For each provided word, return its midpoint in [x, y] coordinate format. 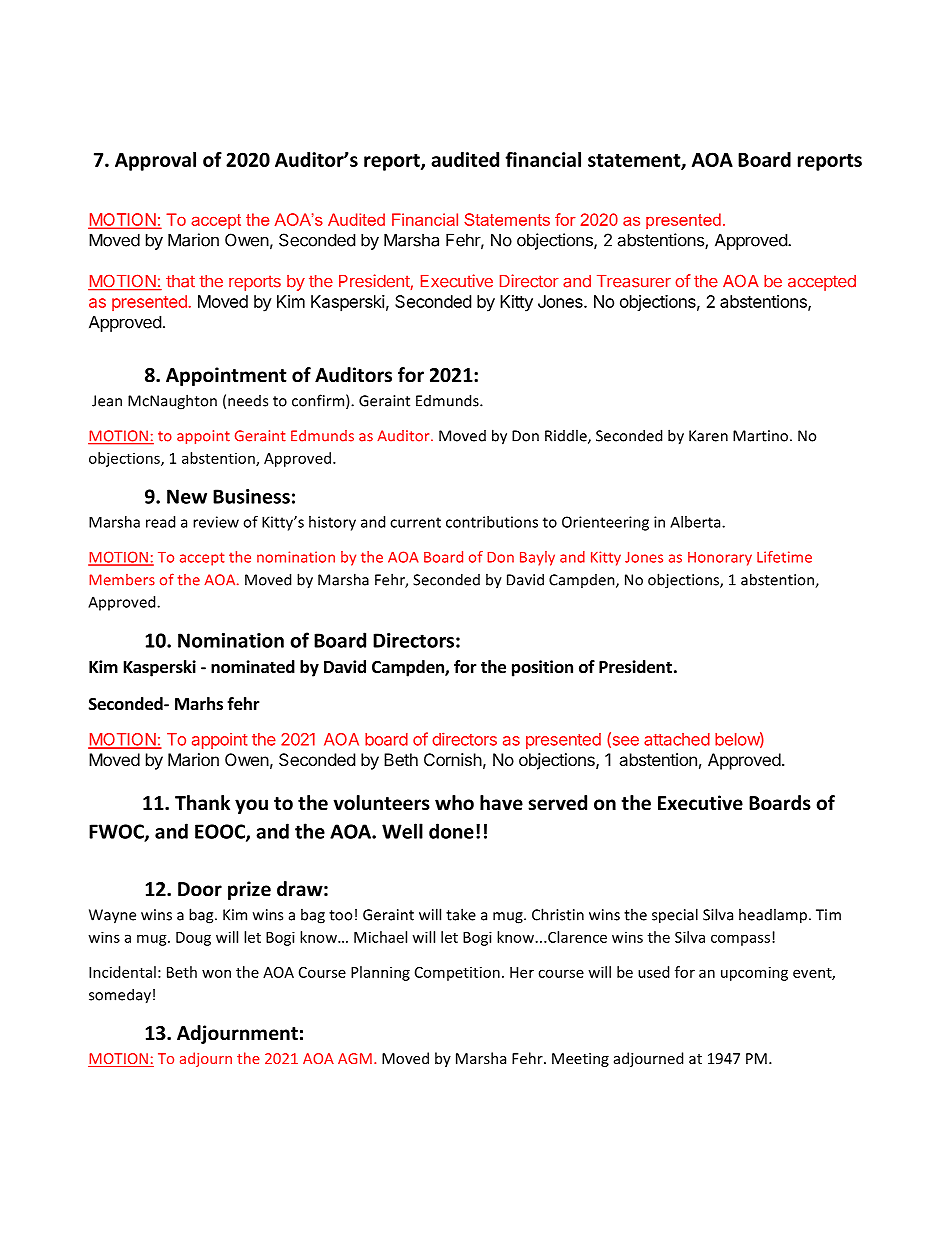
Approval [155, 161]
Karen [708, 436]
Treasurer [634, 281]
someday [120, 996]
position [542, 668]
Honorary [720, 559]
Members [122, 580]
